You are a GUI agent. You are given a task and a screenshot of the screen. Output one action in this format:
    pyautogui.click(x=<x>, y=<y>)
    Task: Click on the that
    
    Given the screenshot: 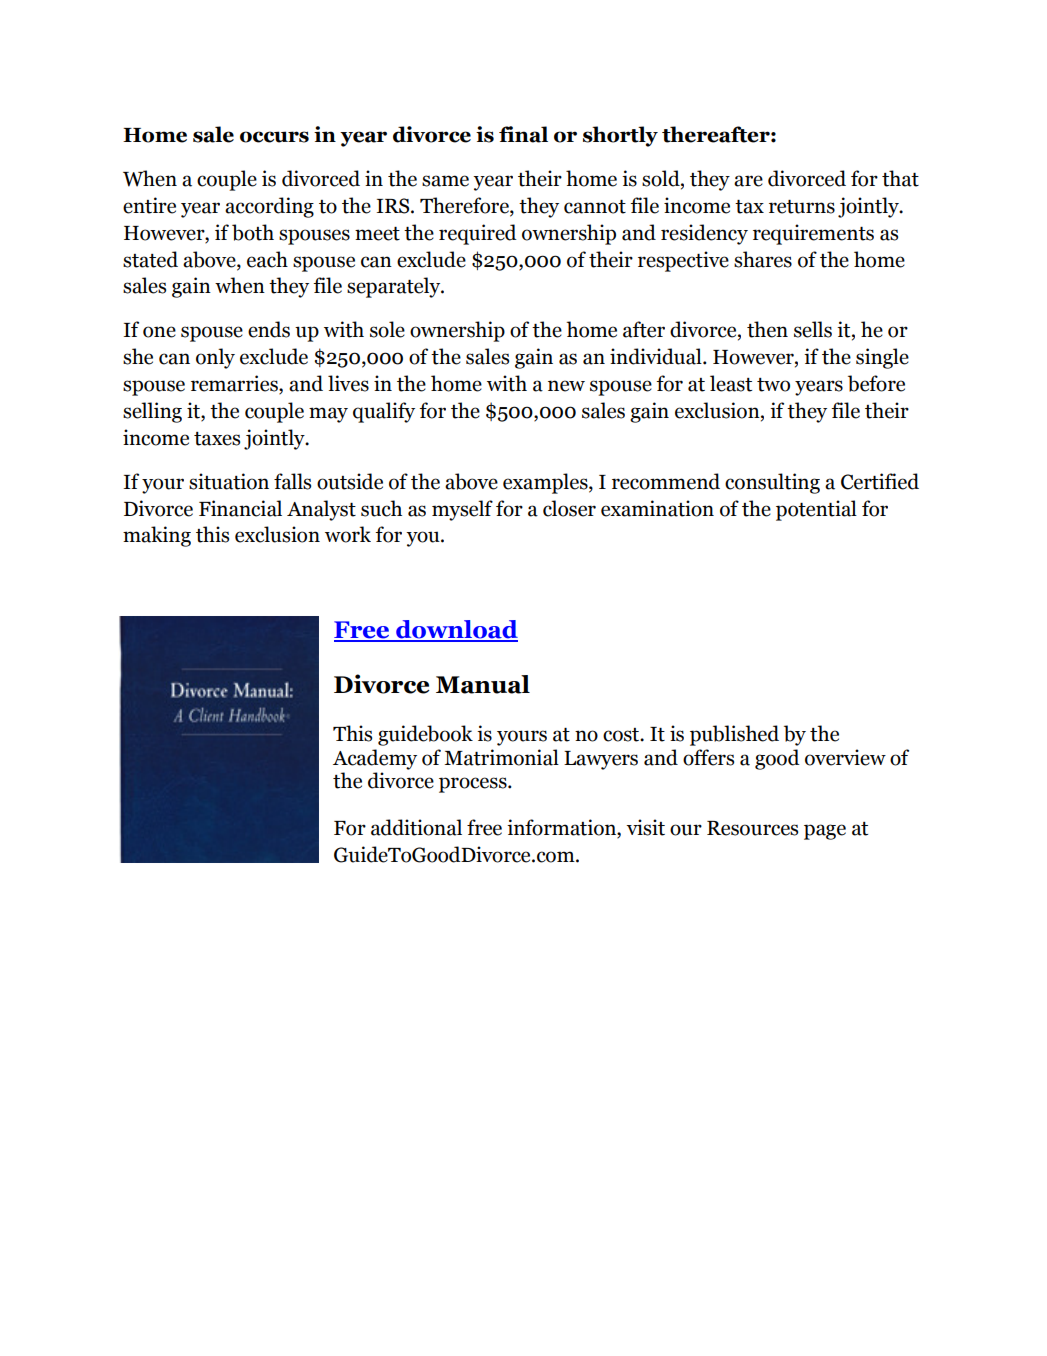 What is the action you would take?
    pyautogui.click(x=900, y=178)
